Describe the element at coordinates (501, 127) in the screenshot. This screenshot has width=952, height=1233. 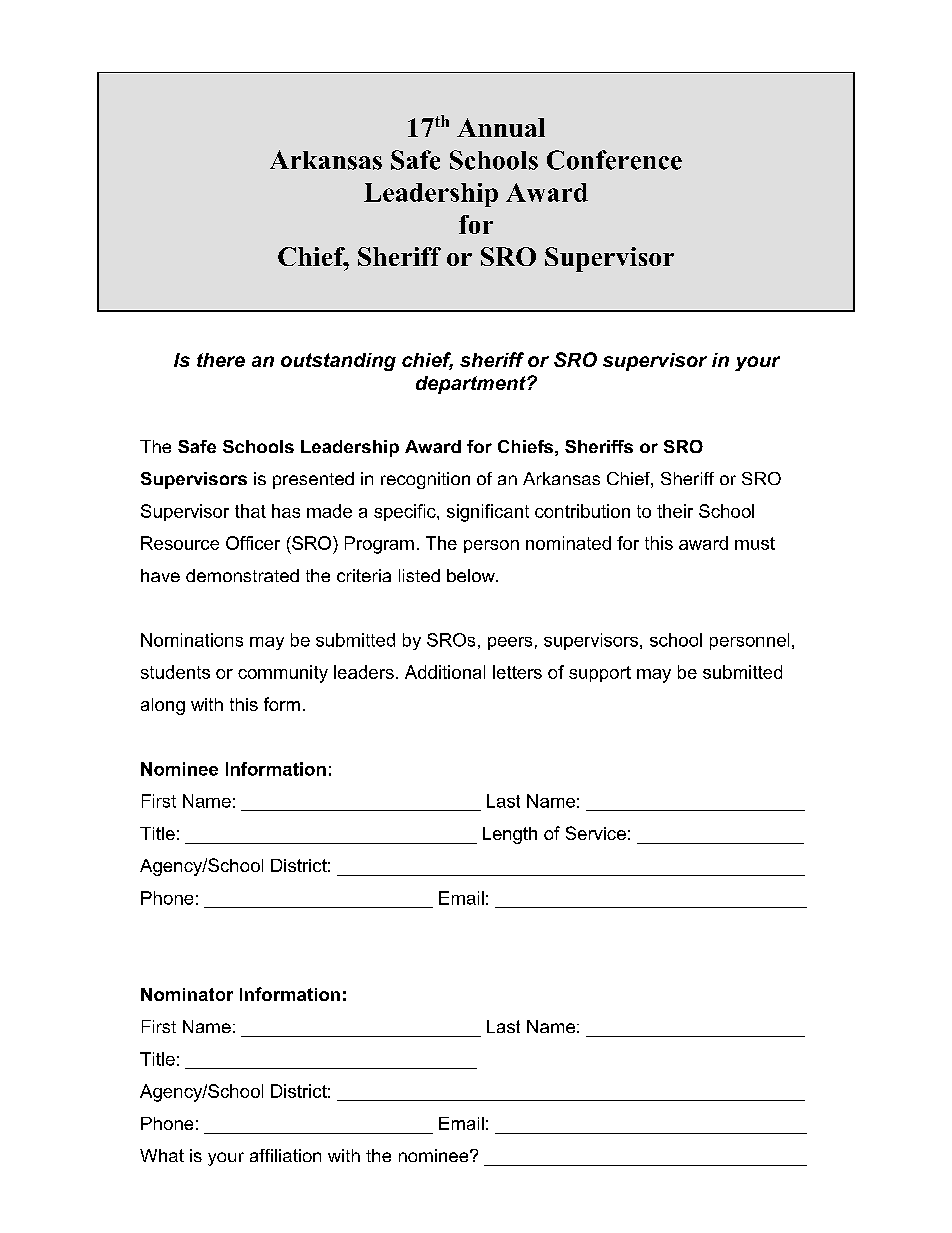
I see `Annual` at that location.
